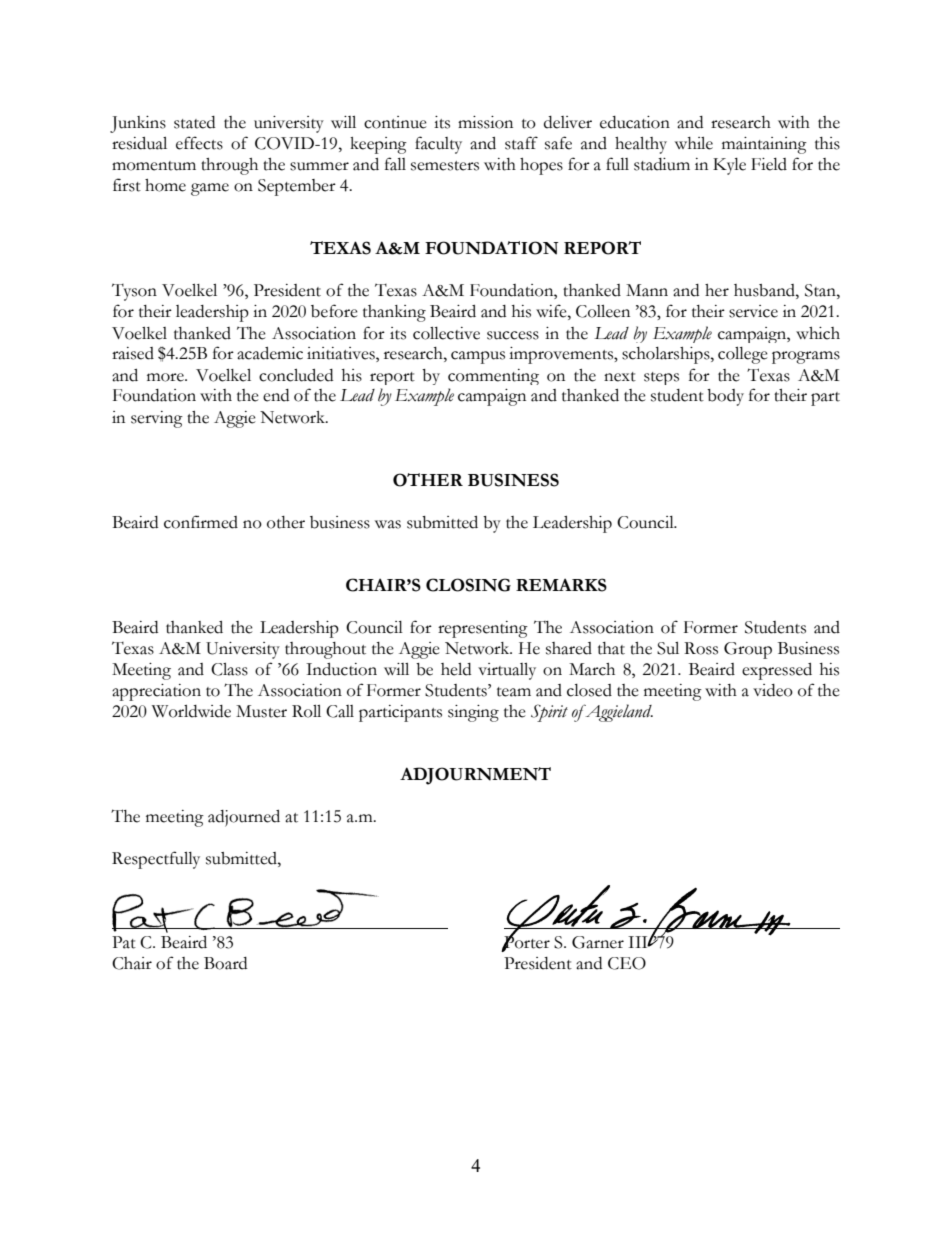  I want to click on faculty, so click(438, 145).
